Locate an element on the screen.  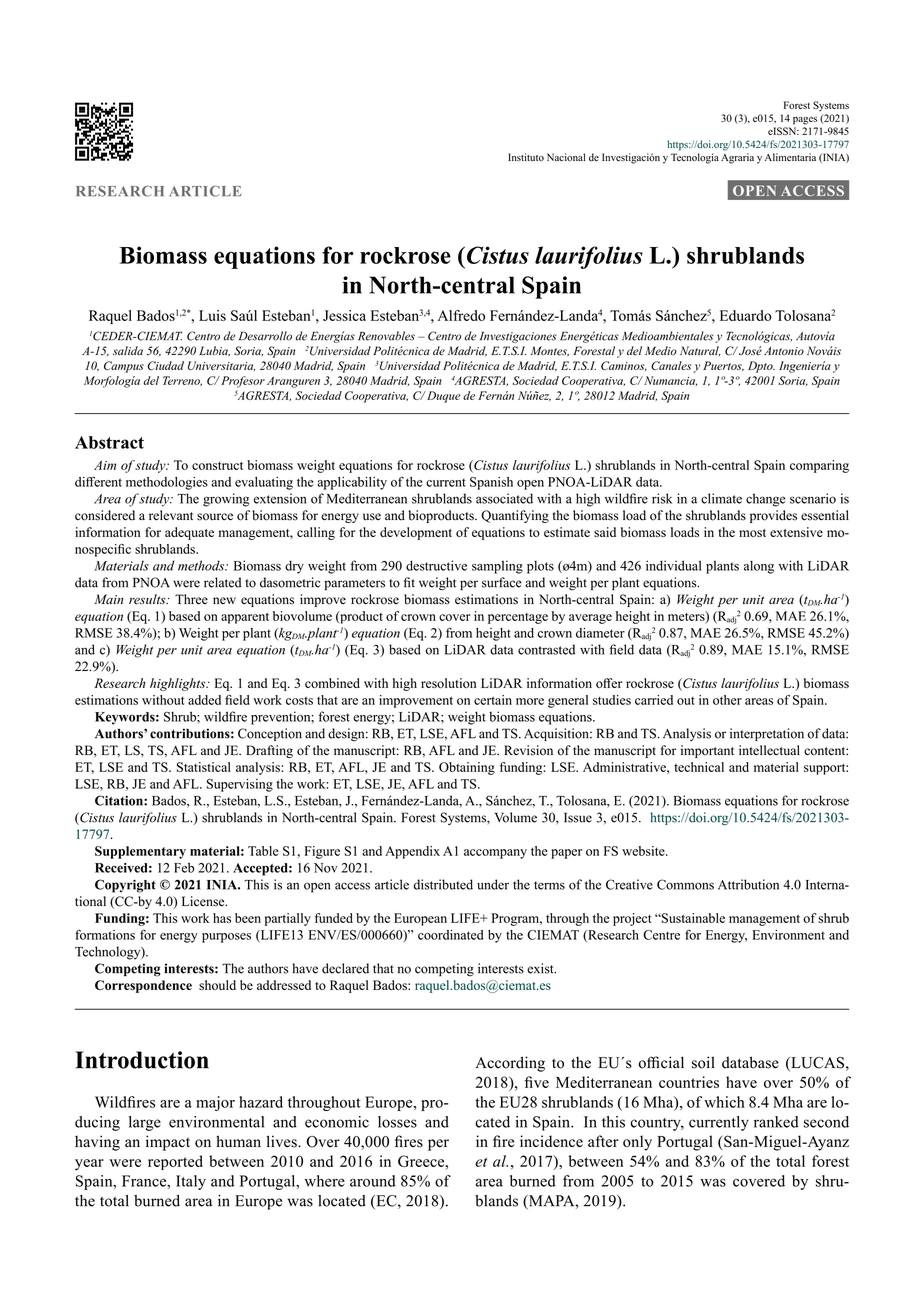
losses is located at coordinates (397, 1122).
